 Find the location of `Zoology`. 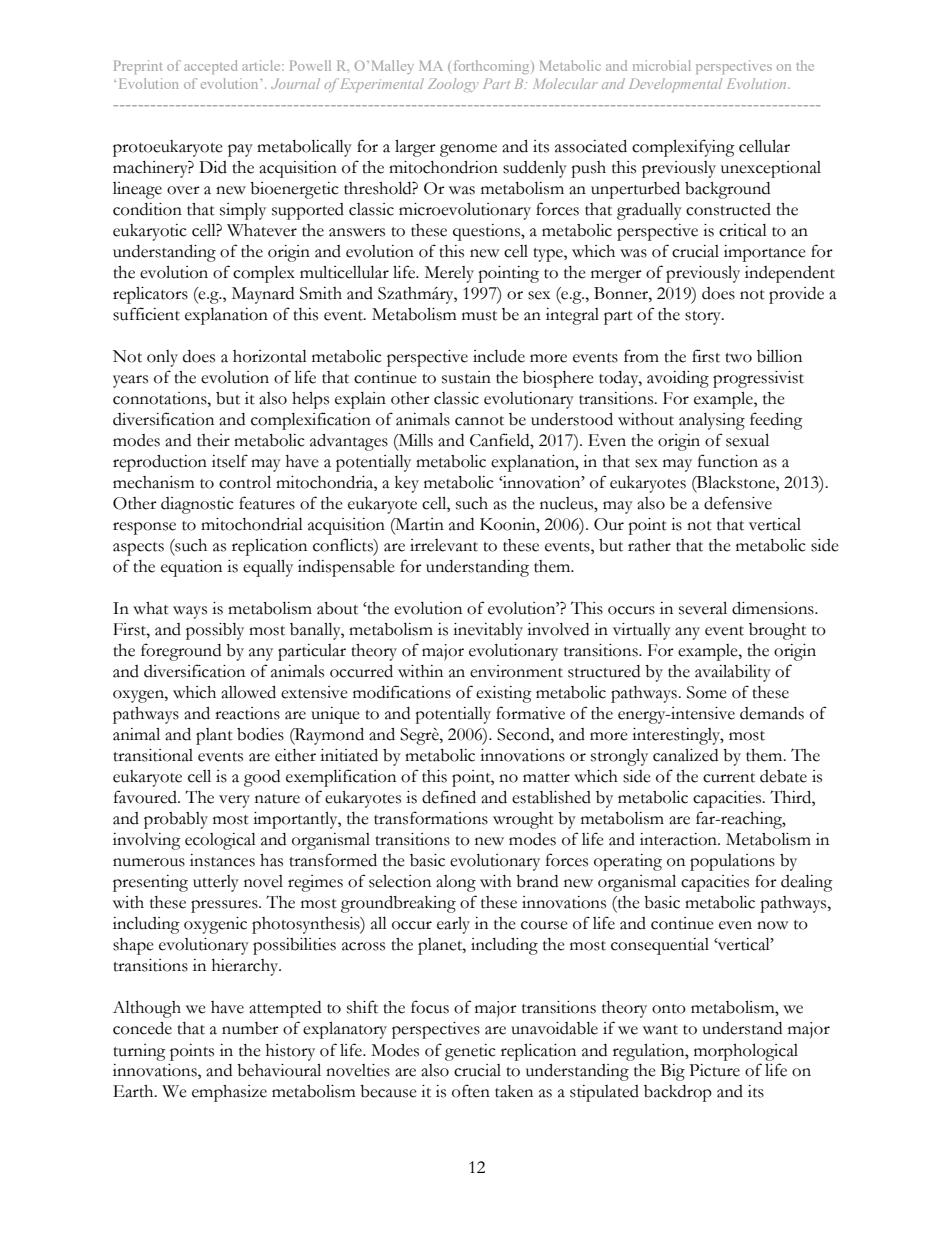

Zoology is located at coordinates (453, 85).
